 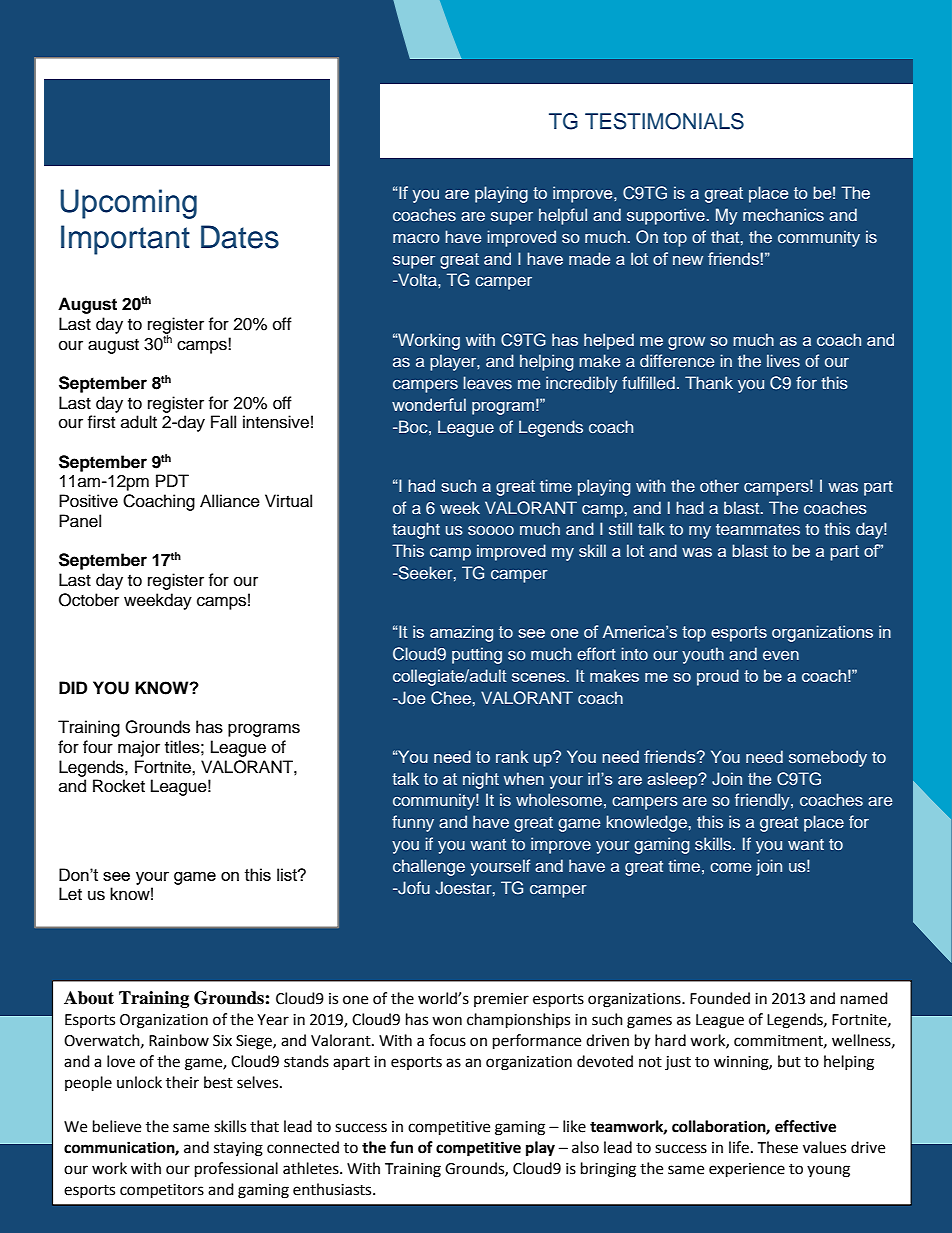 What do you see at coordinates (777, 1147) in the image?
I see `These` at bounding box center [777, 1147].
